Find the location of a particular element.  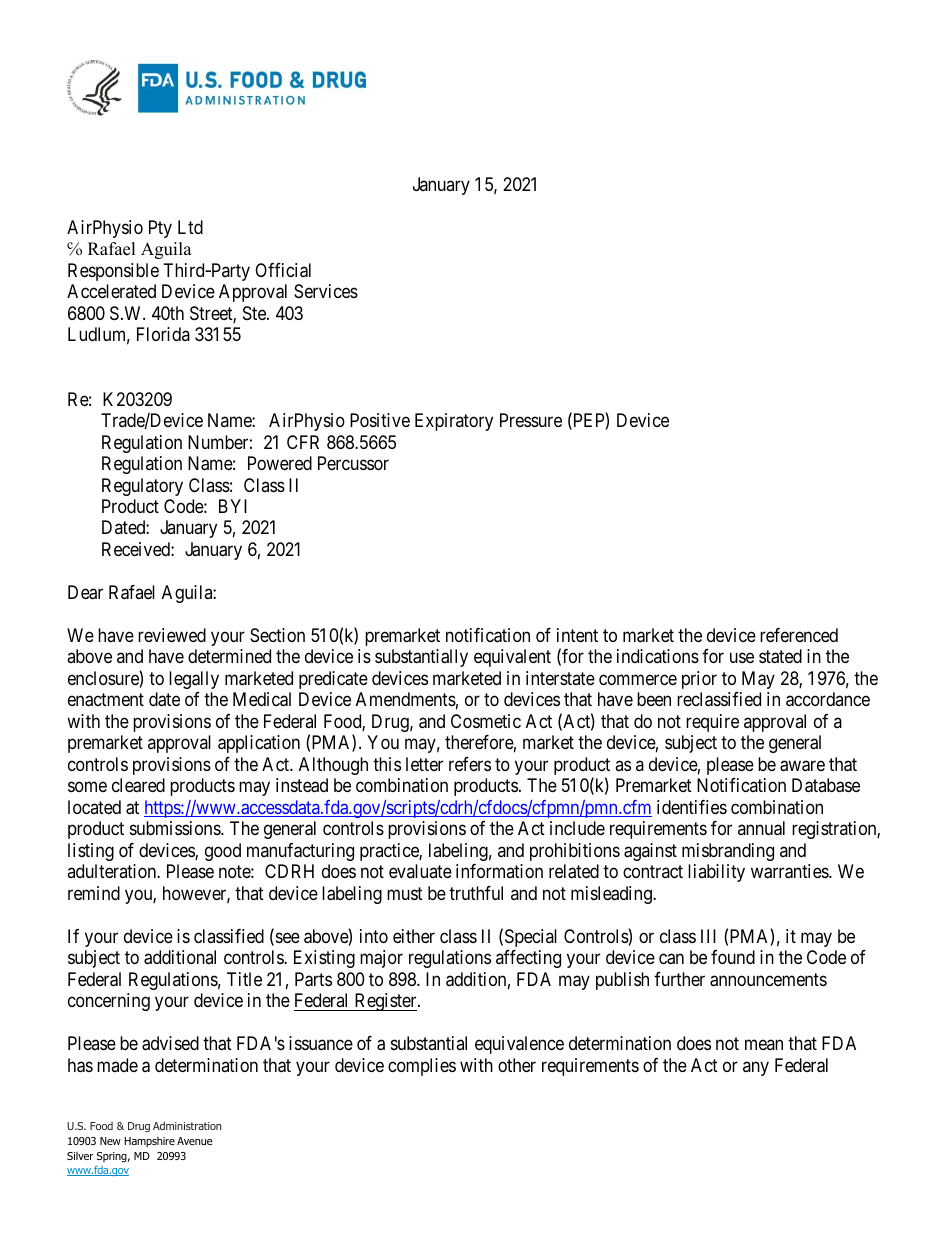

annual is located at coordinates (761, 828).
